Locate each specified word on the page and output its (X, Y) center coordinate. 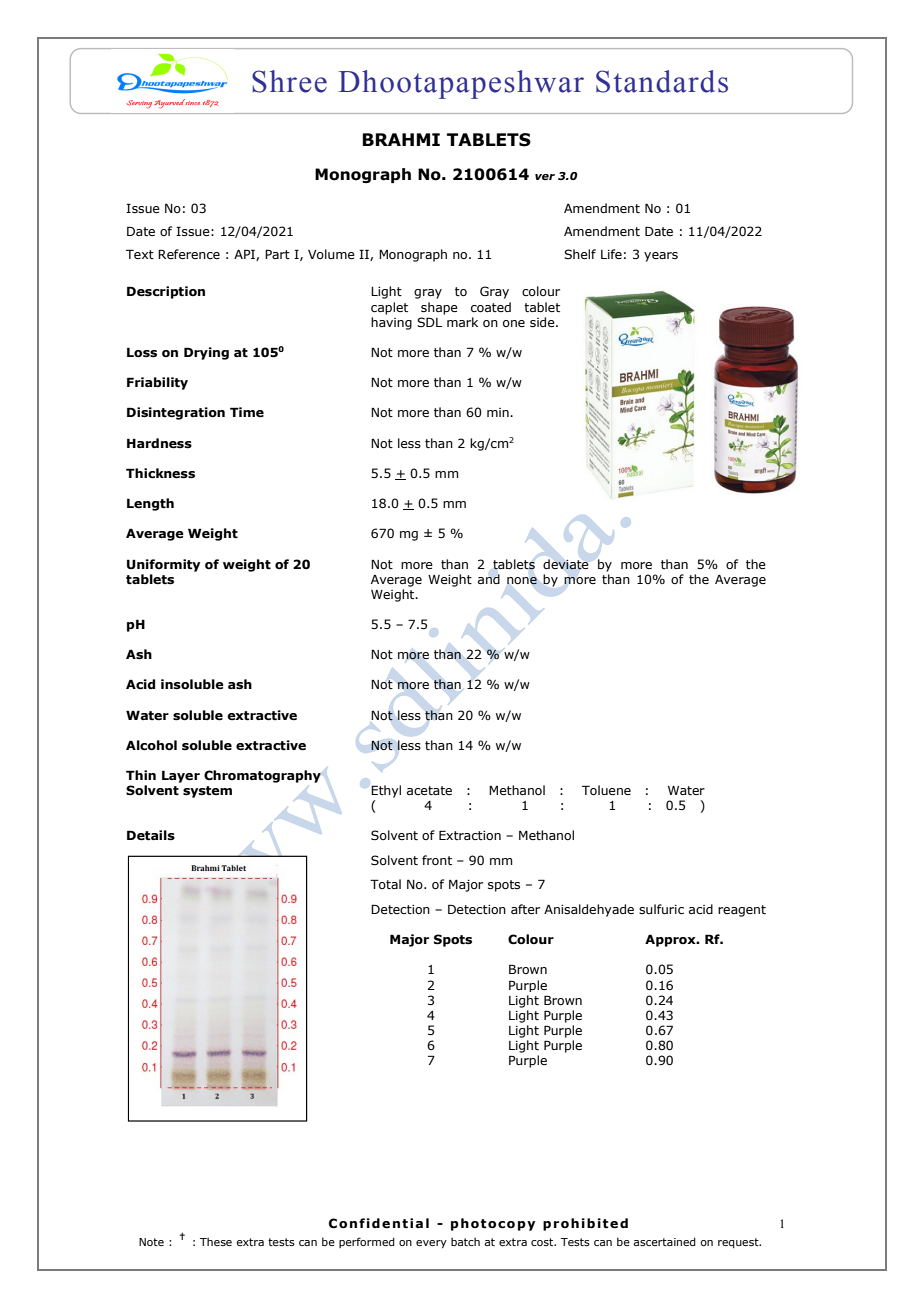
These (216, 1241)
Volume (331, 254)
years (661, 257)
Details (151, 835)
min (499, 412)
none (522, 581)
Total (385, 884)
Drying (206, 353)
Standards (662, 81)
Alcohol (151, 745)
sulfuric (661, 909)
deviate (566, 564)
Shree (289, 81)
